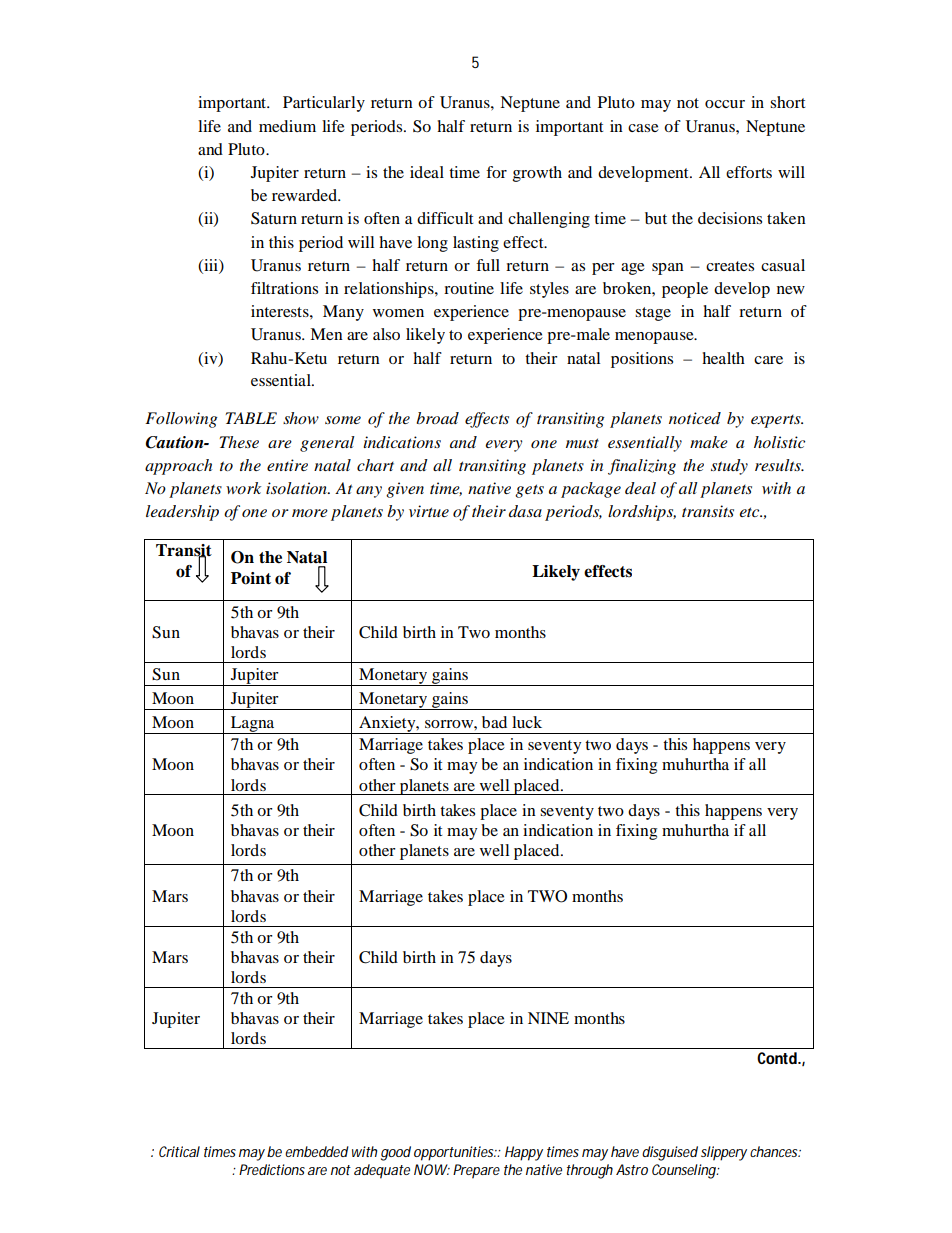 The width and height of the screenshot is (952, 1233). Describe the element at coordinates (251, 578) in the screenshot. I see `Point` at that location.
